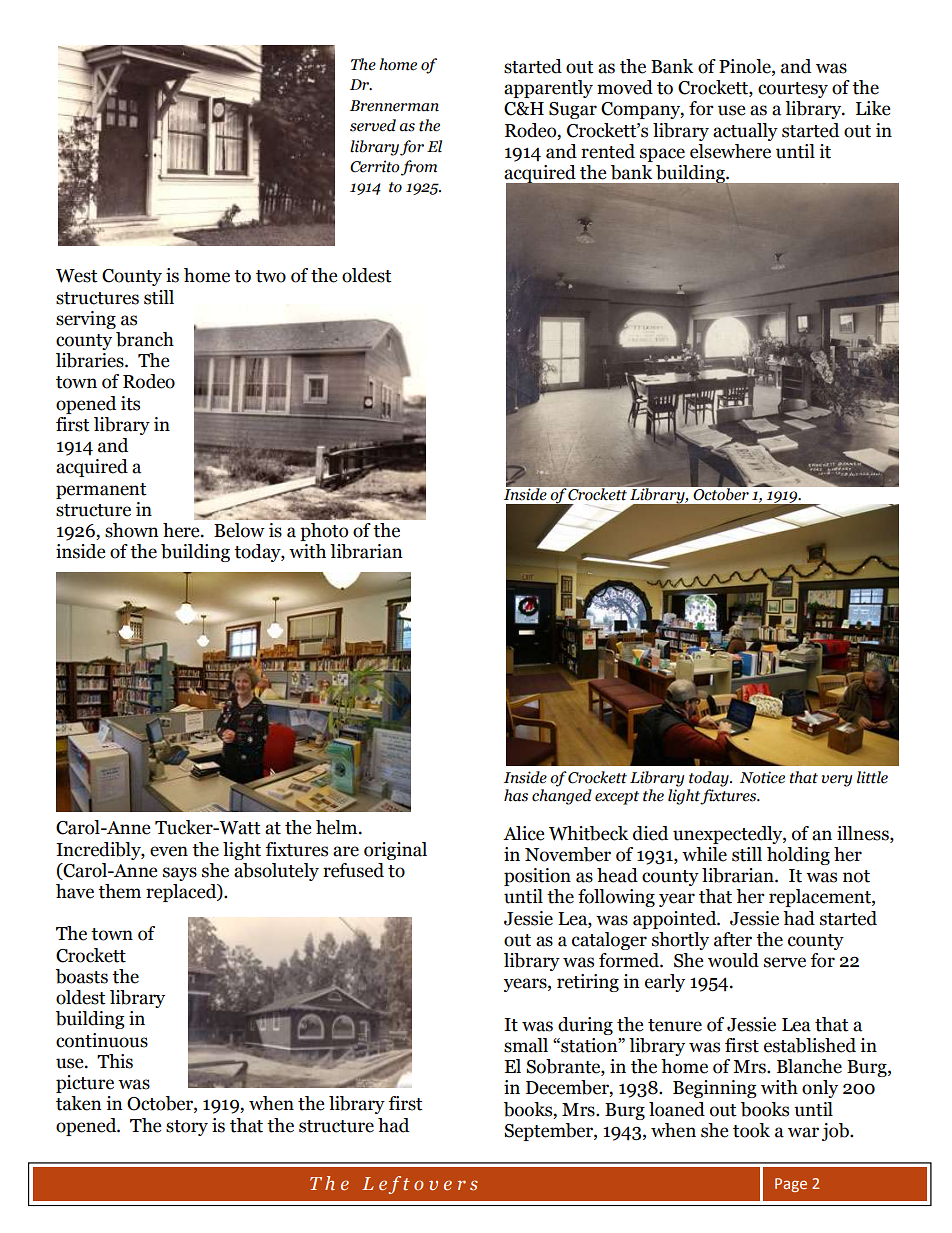 Image resolution: width=952 pixels, height=1233 pixels. I want to click on has, so click(516, 795).
